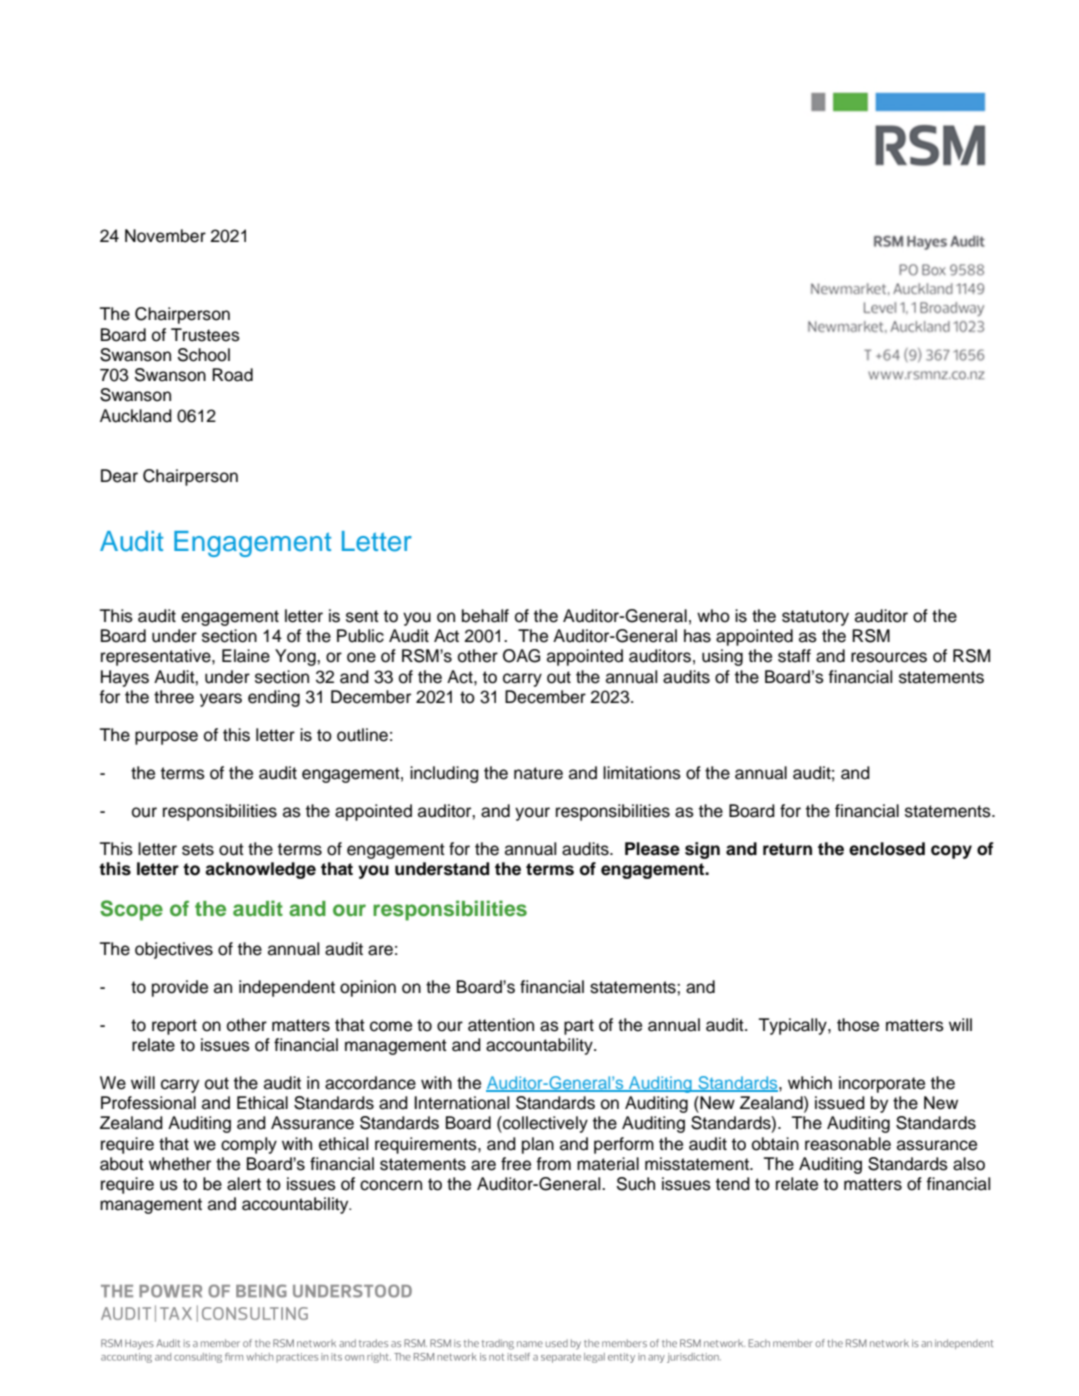 This page has width=1079, height=1396. I want to click on behalf, so click(485, 616).
